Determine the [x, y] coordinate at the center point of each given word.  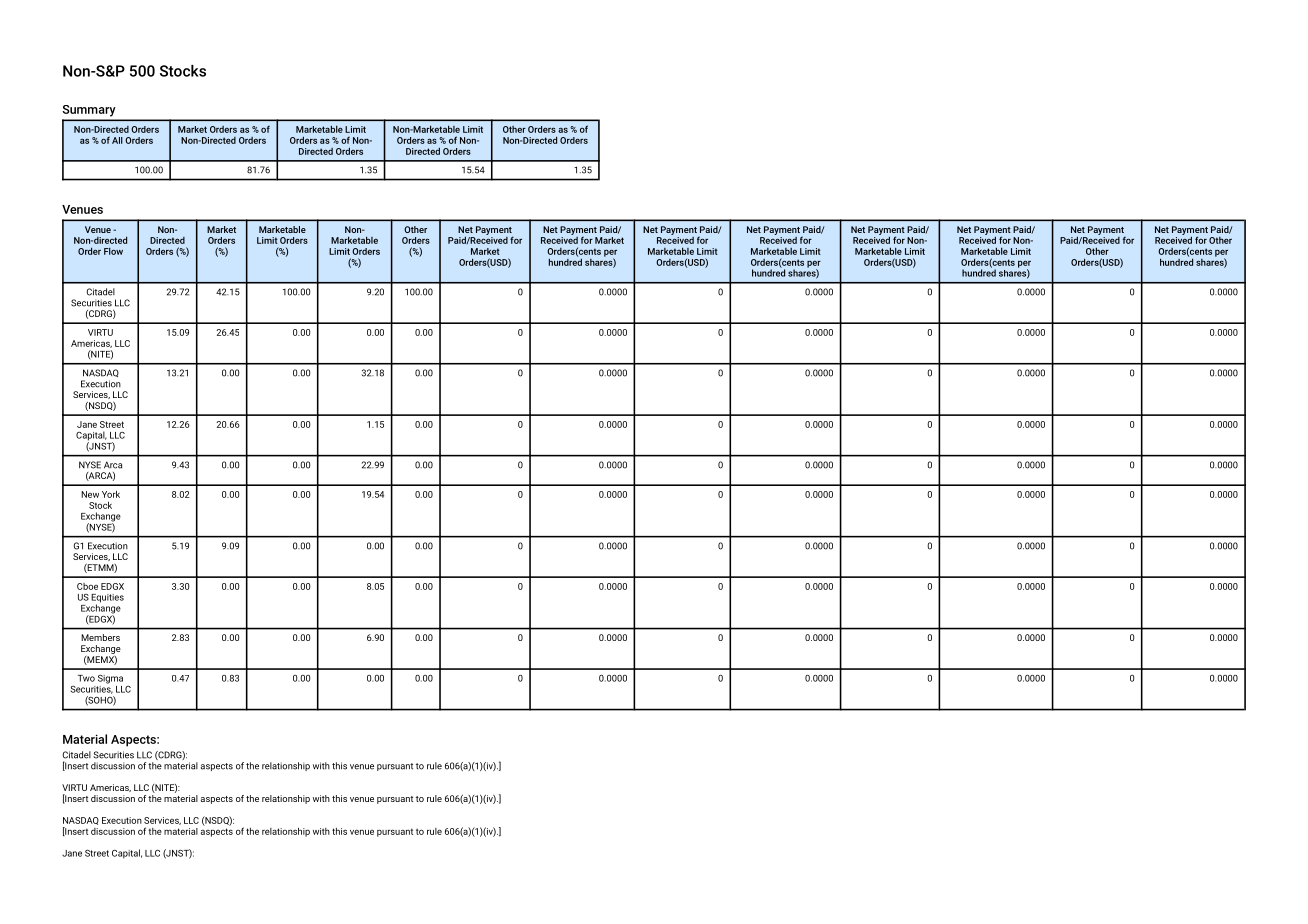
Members [100, 637]
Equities [107, 599]
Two [86, 678]
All [117, 140]
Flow [113, 251]
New [90, 494]
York [111, 494]
